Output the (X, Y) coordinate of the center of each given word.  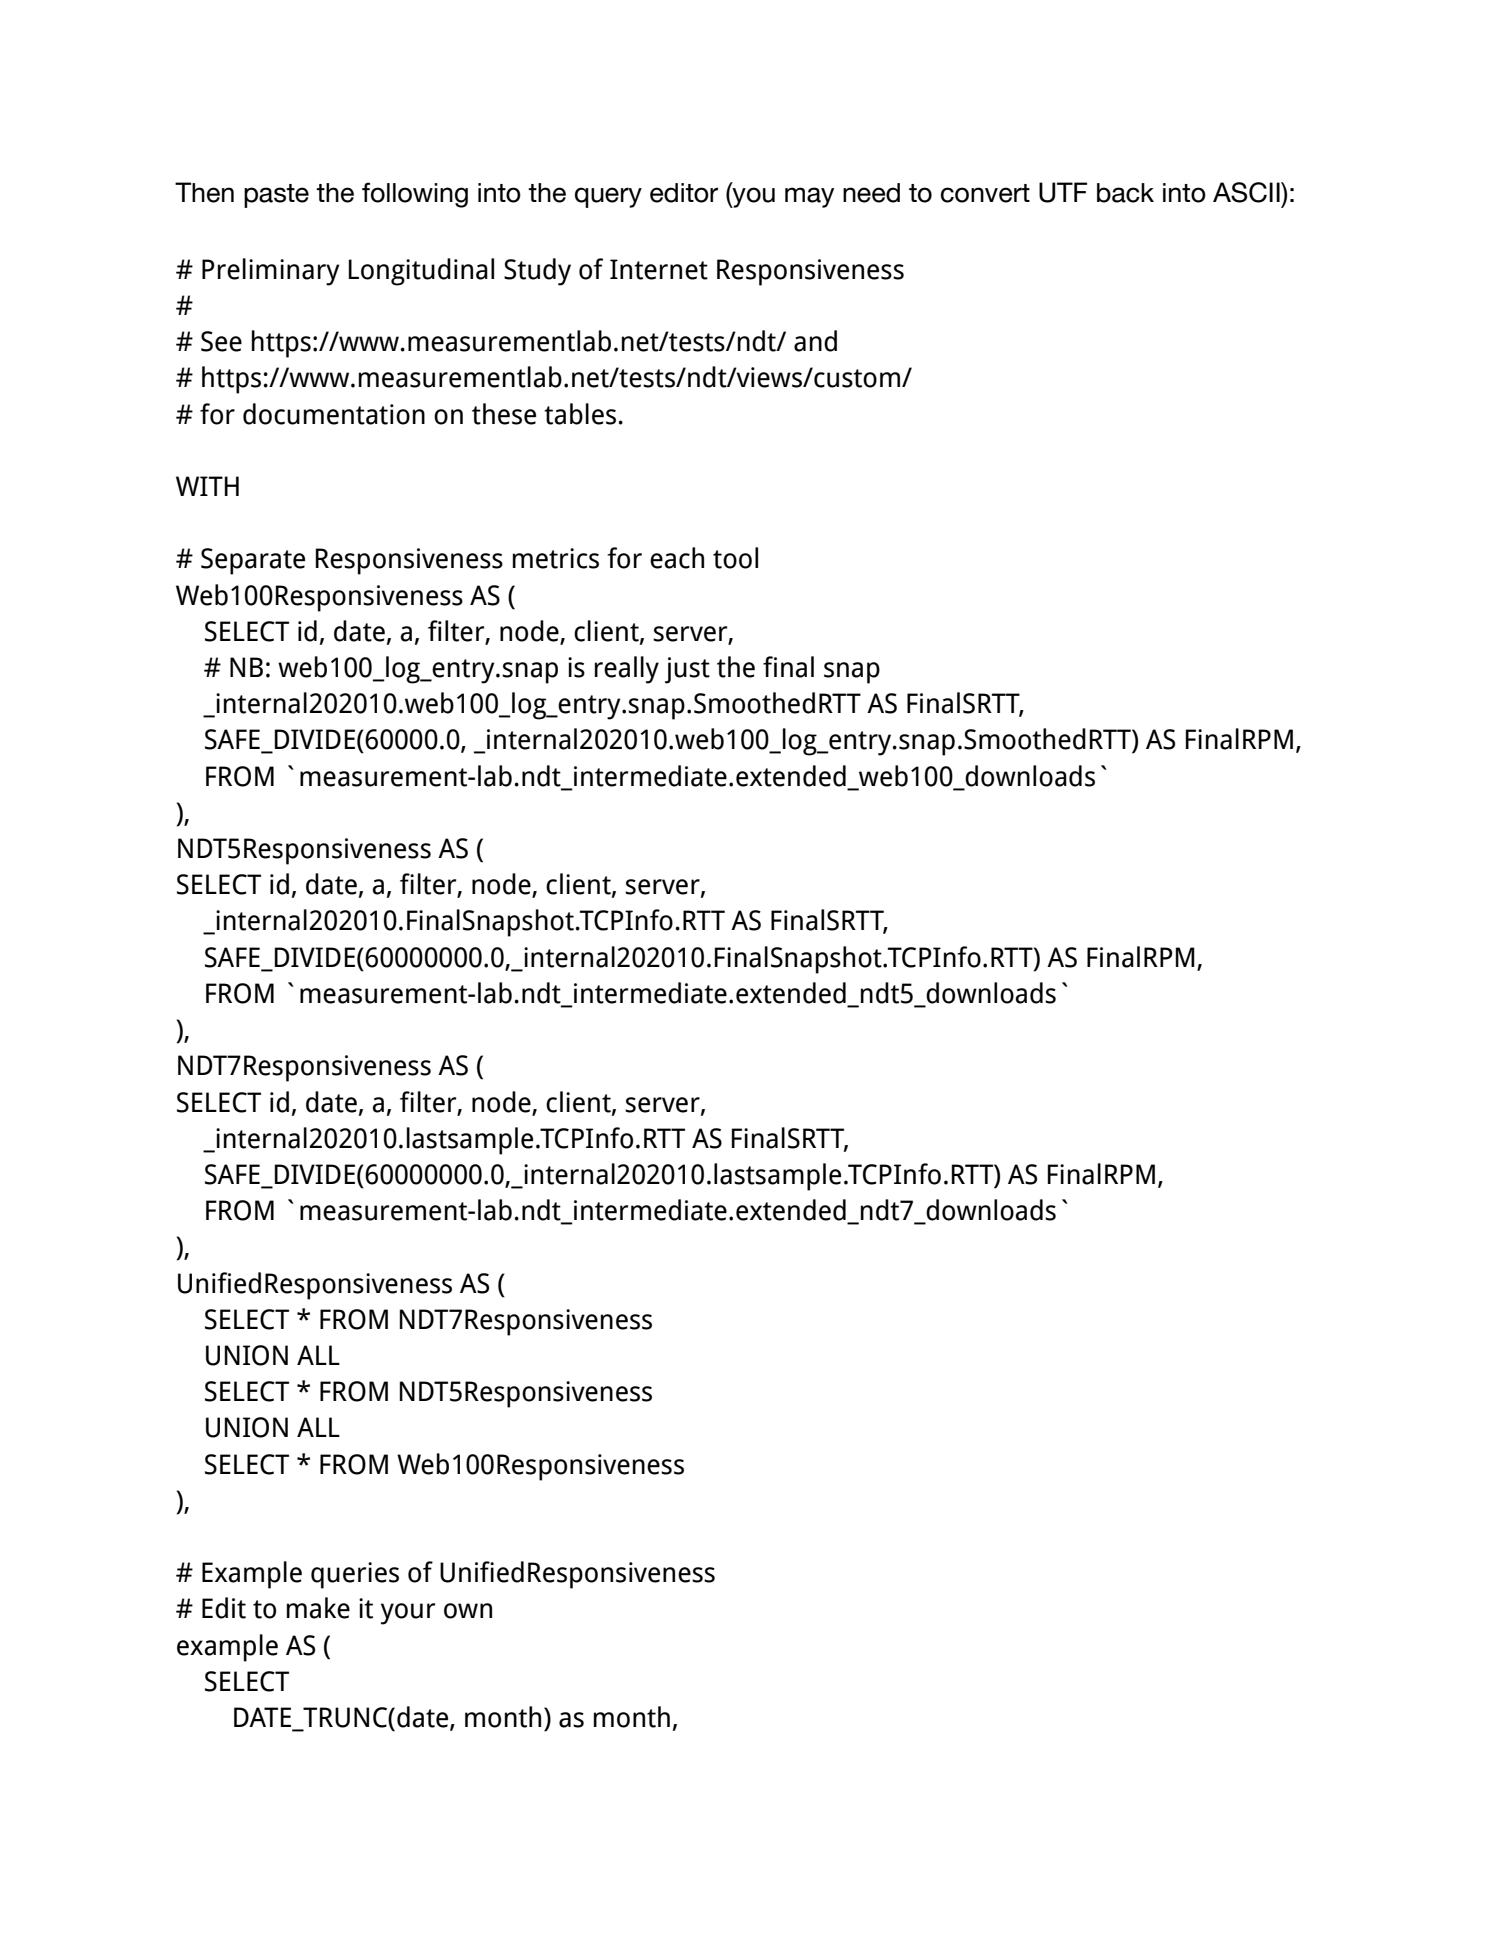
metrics (556, 558)
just (687, 670)
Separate (253, 561)
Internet (659, 269)
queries (355, 1575)
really (627, 670)
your (408, 1614)
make (318, 1608)
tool (735, 558)
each (677, 558)
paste (276, 196)
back (1125, 193)
